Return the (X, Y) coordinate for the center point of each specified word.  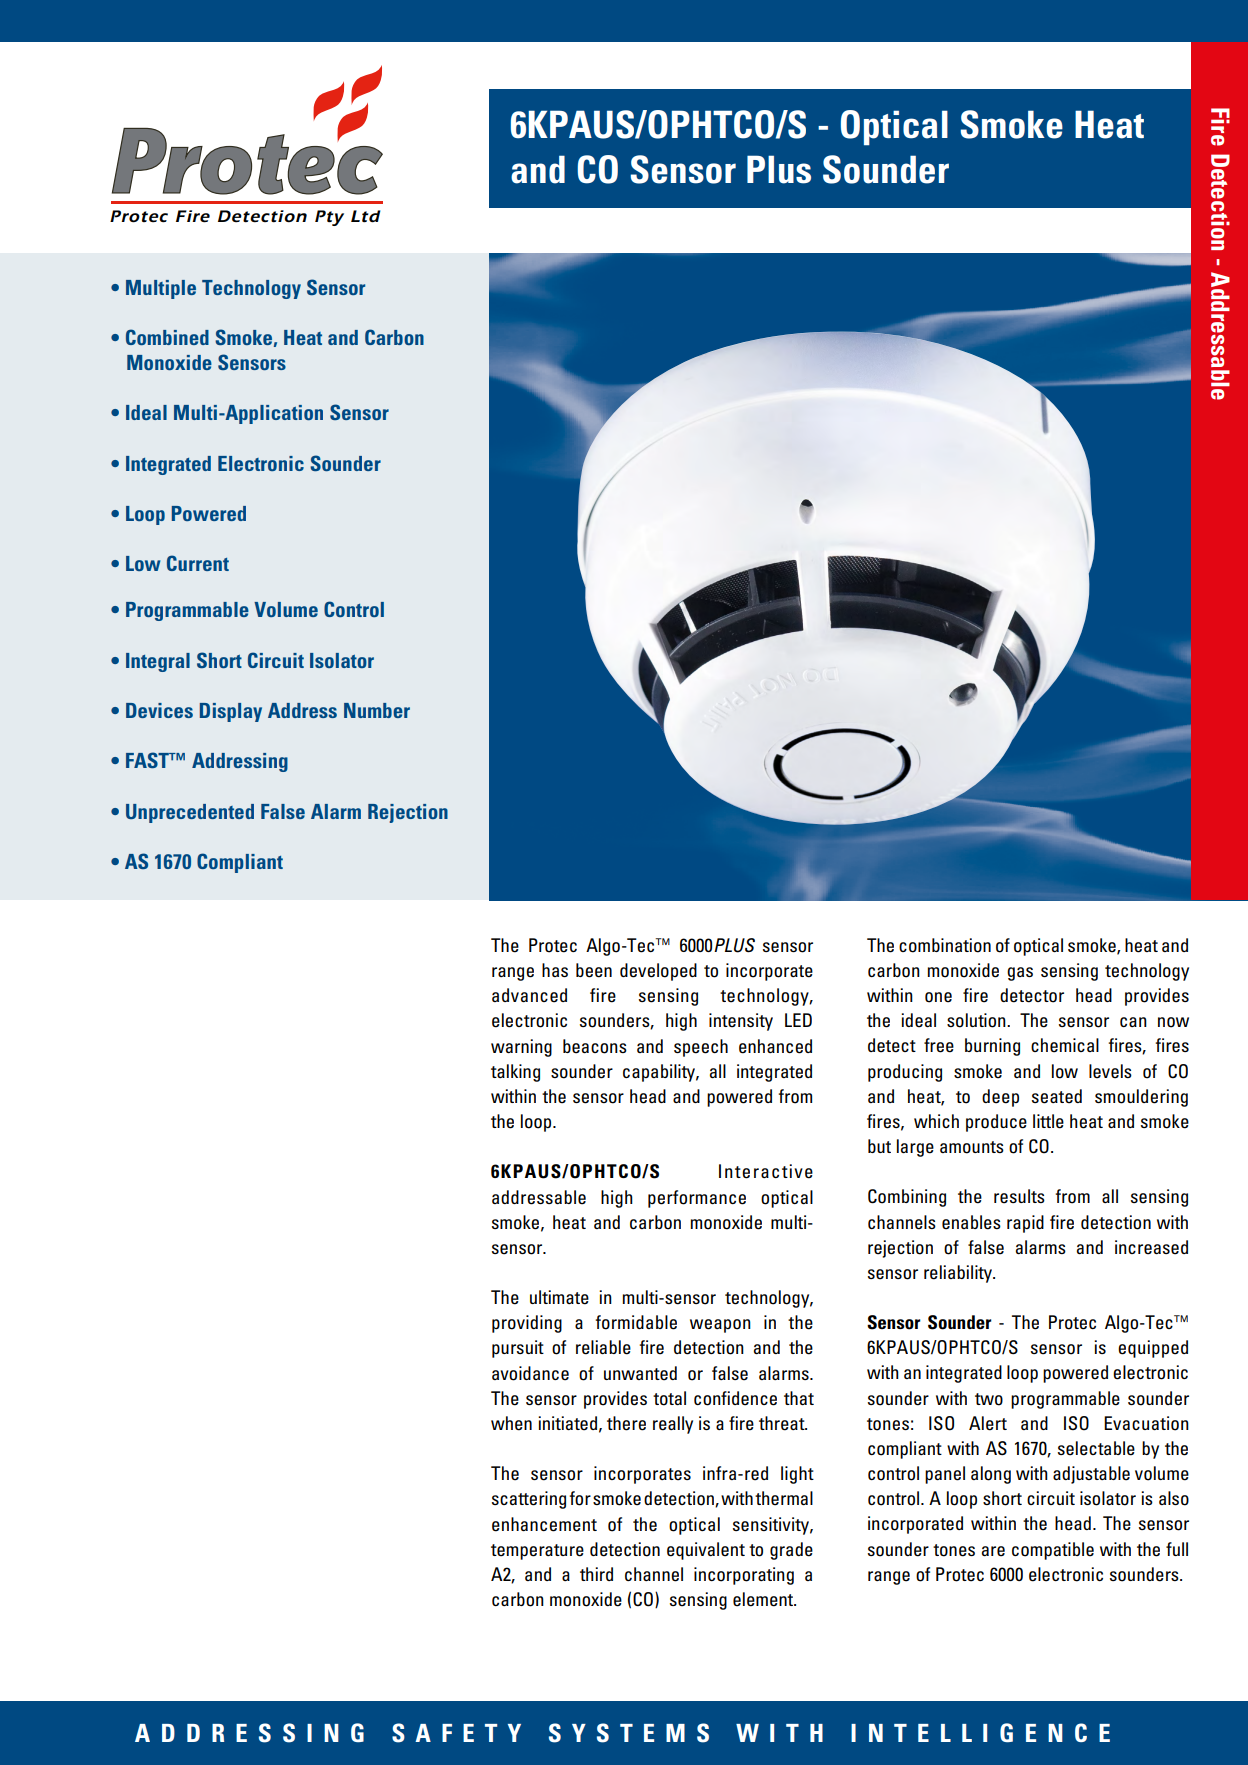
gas (1020, 974)
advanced (529, 995)
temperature (537, 1552)
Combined (167, 337)
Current (198, 563)
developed (658, 972)
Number (377, 710)
